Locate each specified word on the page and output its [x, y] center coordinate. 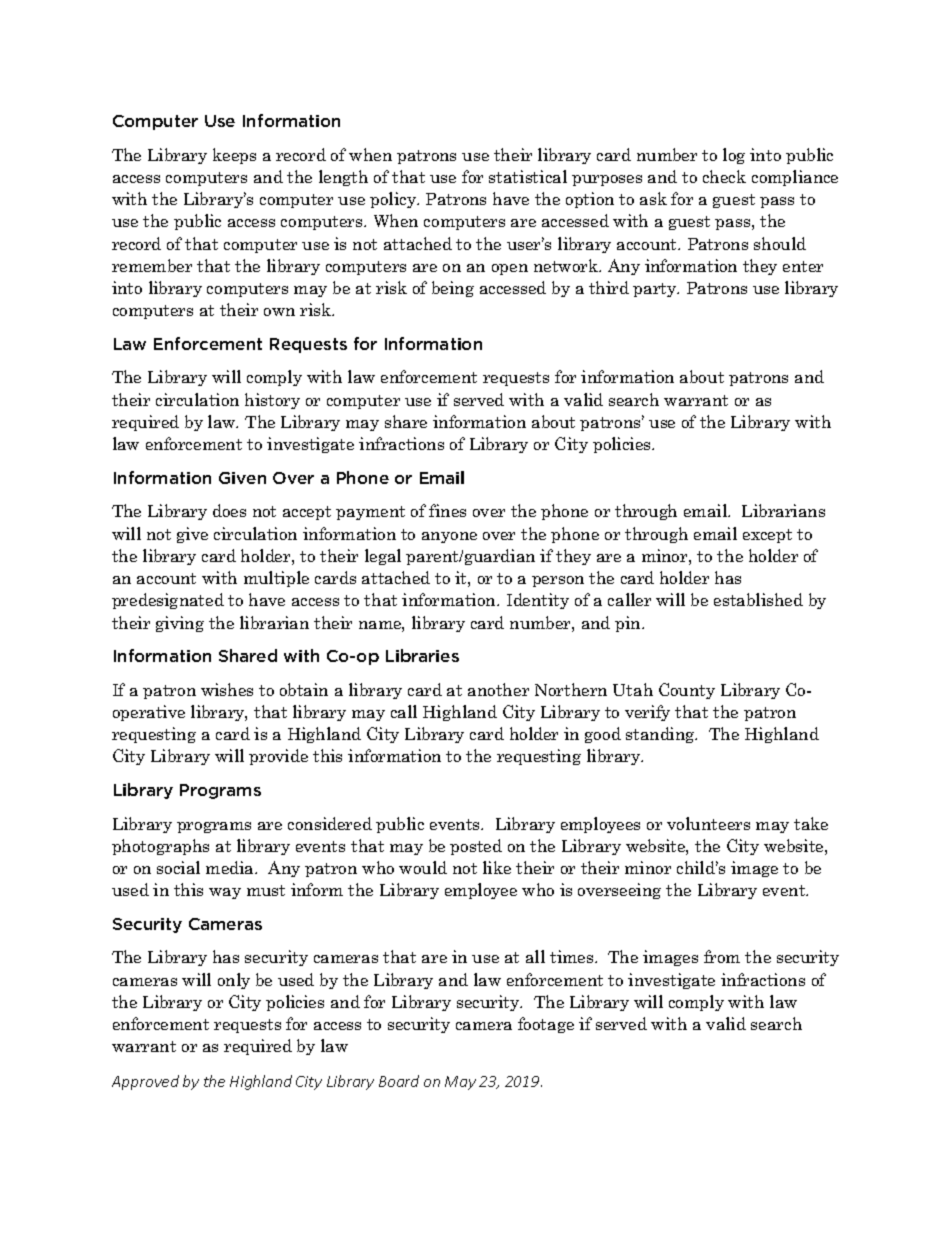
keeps [234, 156]
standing [661, 735]
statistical [528, 176]
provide [278, 757]
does [229, 510]
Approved [145, 1082]
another [498, 689]
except [767, 536]
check [724, 176]
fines [447, 510]
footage [546, 1025]
